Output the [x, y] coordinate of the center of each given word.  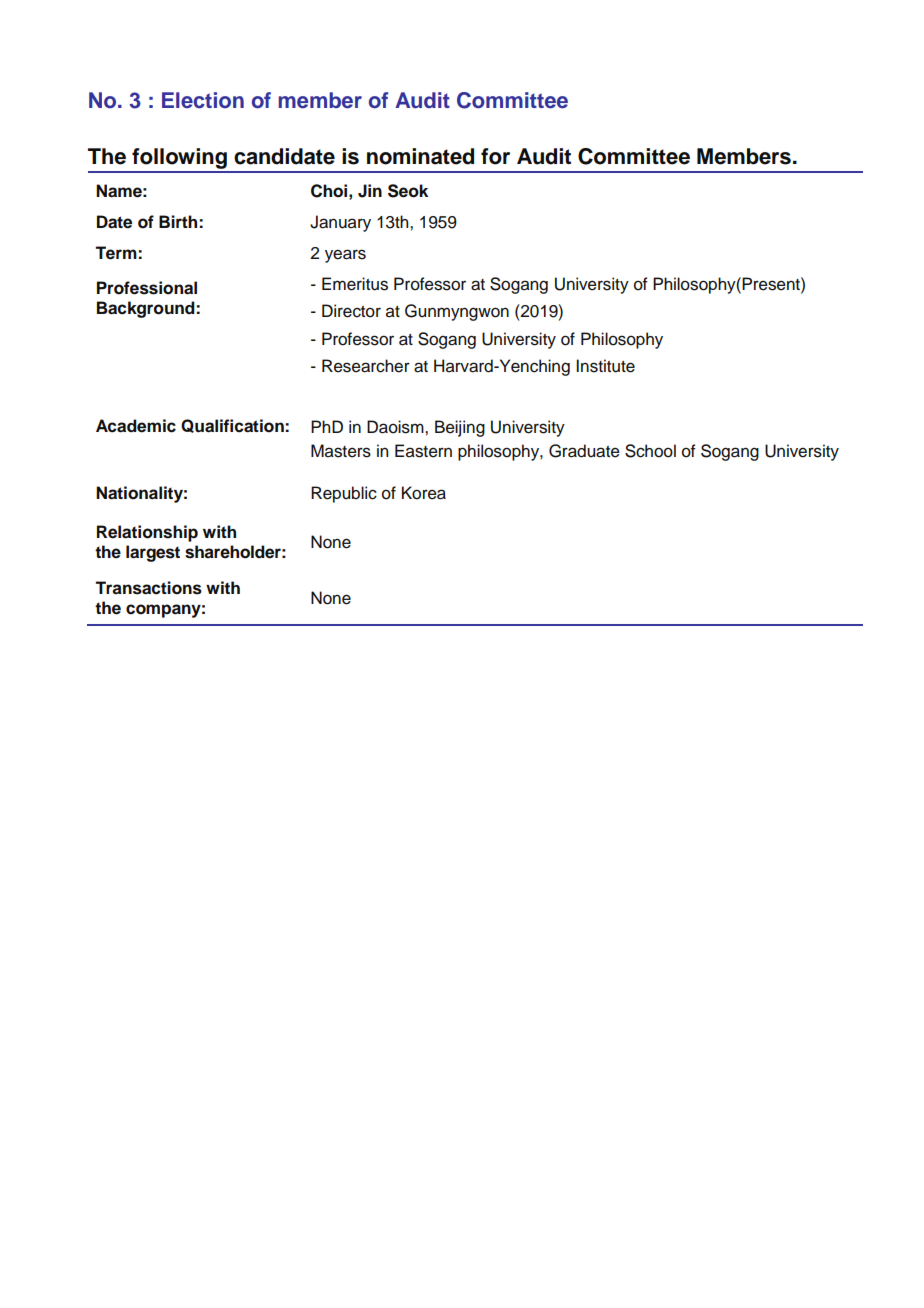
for [495, 156]
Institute [605, 366]
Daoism [396, 427]
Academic [136, 426]
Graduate [584, 451]
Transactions [148, 588]
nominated [420, 156]
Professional [147, 288]
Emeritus [355, 284]
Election [203, 100]
